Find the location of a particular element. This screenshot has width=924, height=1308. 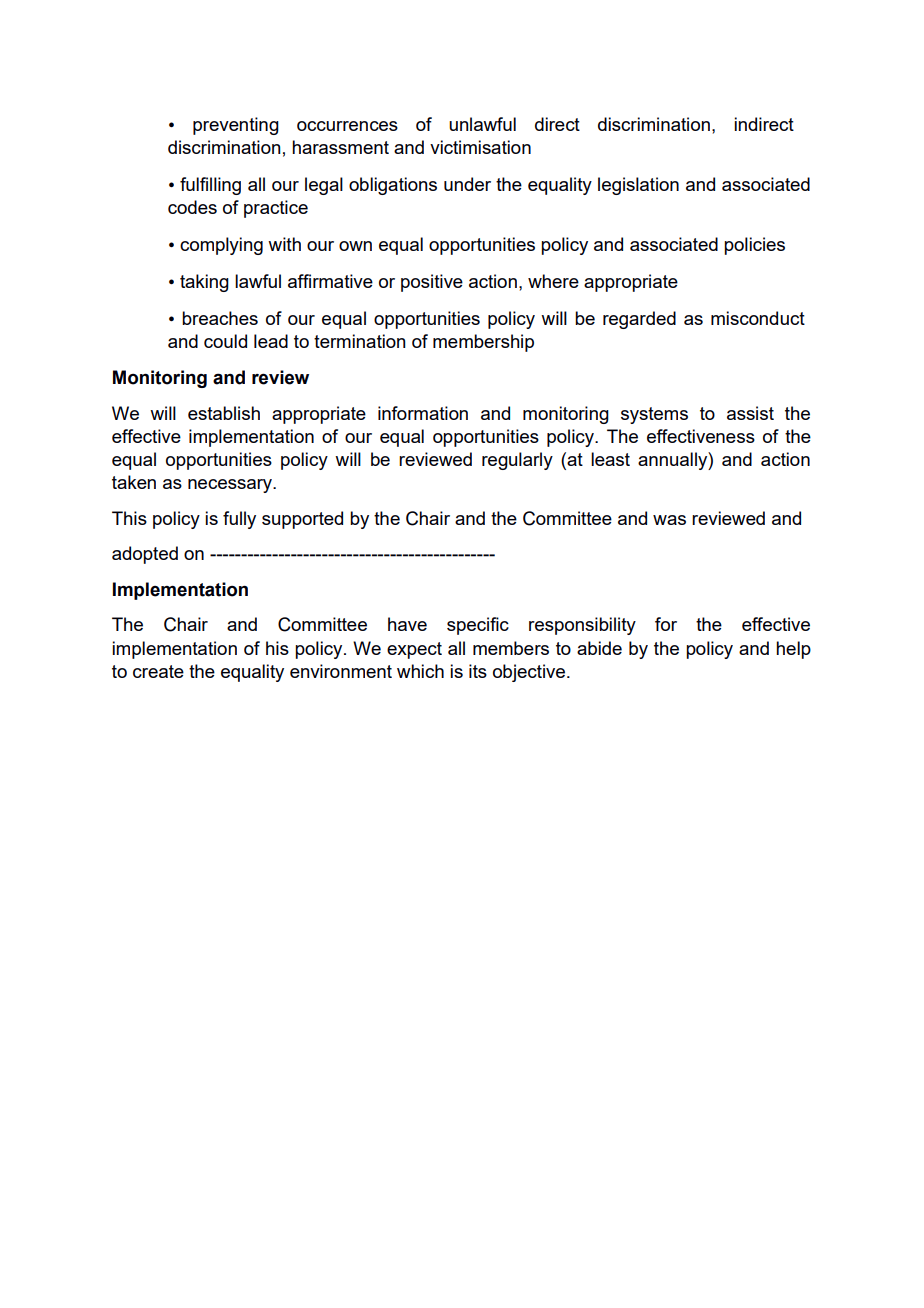

fully is located at coordinates (239, 520).
